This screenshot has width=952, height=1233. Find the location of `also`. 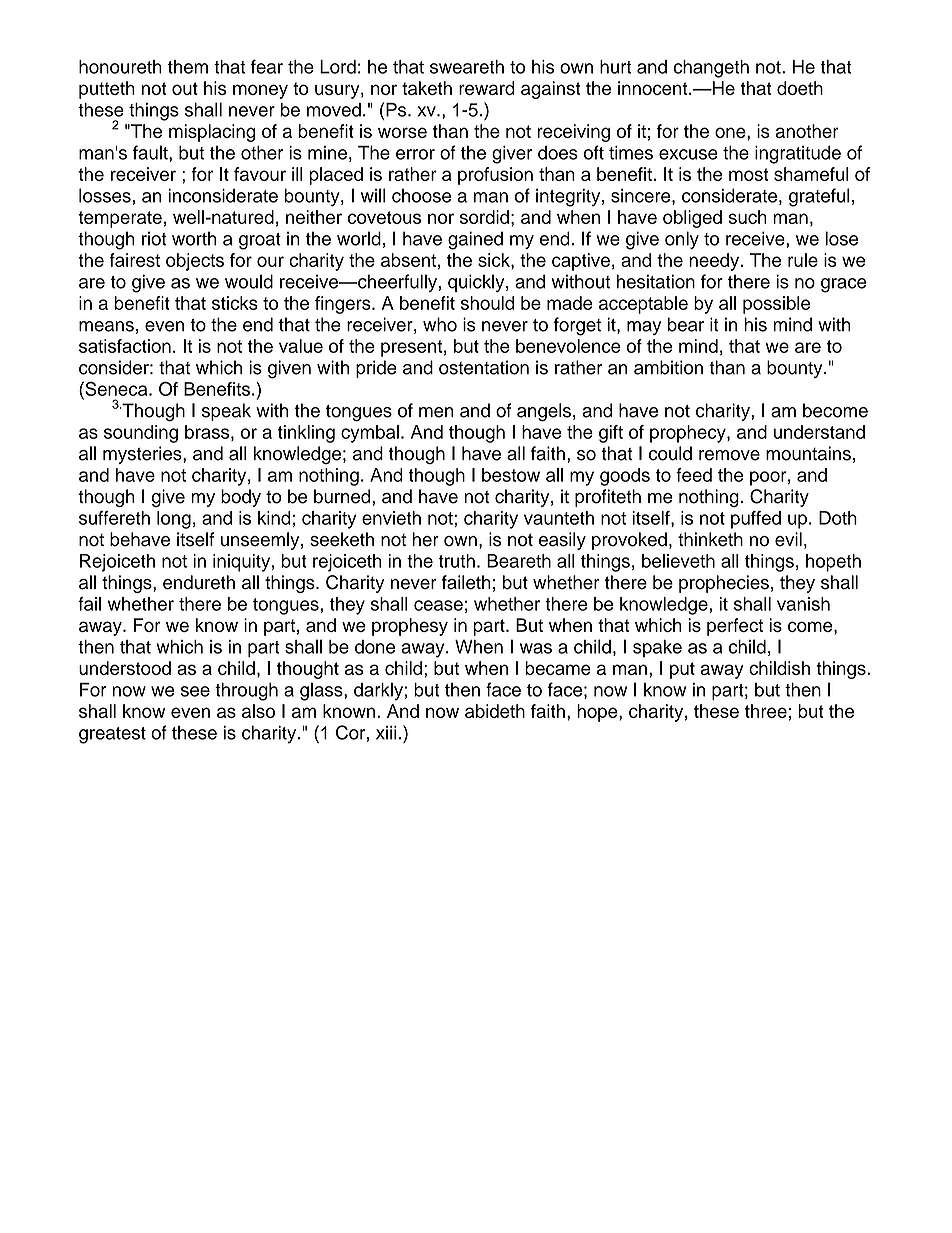

also is located at coordinates (258, 711).
